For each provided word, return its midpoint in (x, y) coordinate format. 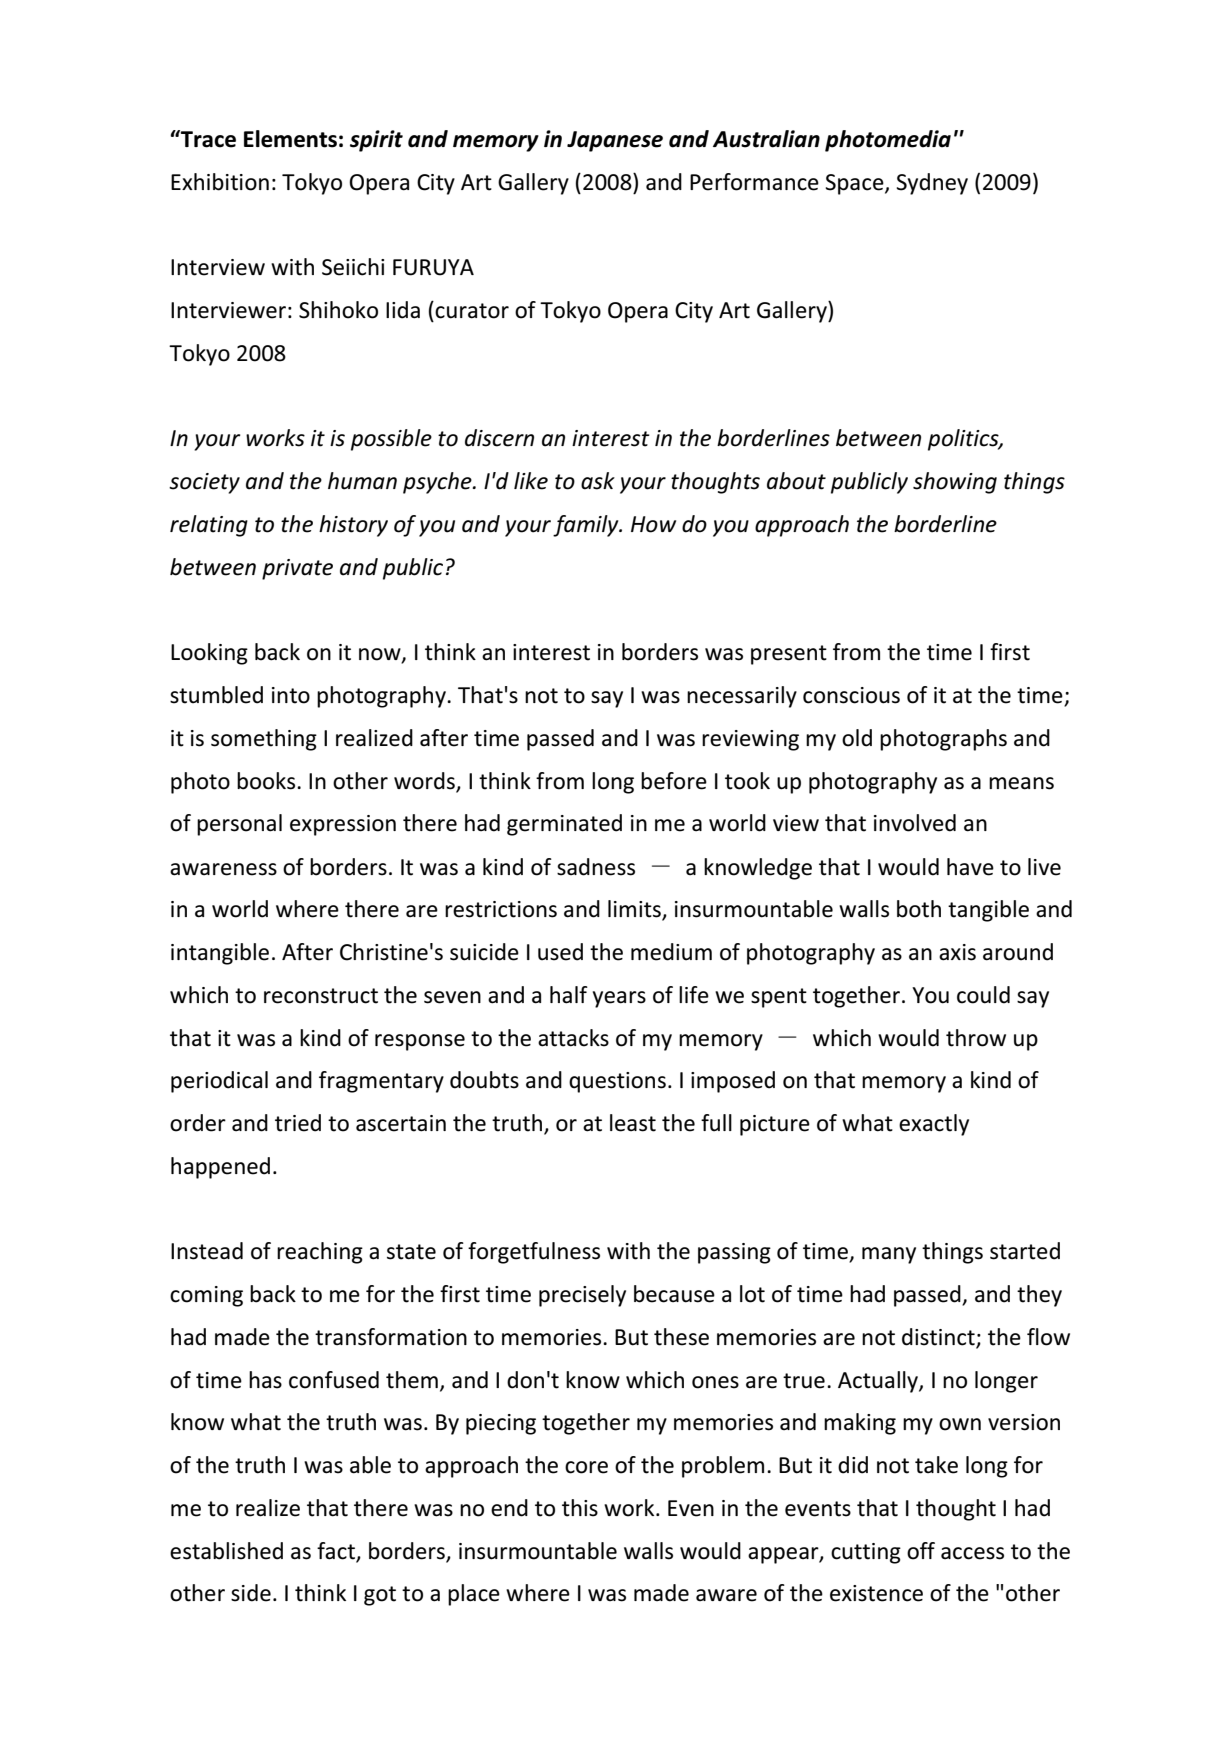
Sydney (932, 184)
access (972, 1553)
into (291, 695)
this (580, 1508)
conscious (851, 695)
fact (336, 1551)
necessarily (742, 697)
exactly (934, 1125)
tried (298, 1123)
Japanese (615, 141)
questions (617, 1082)
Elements (290, 139)
